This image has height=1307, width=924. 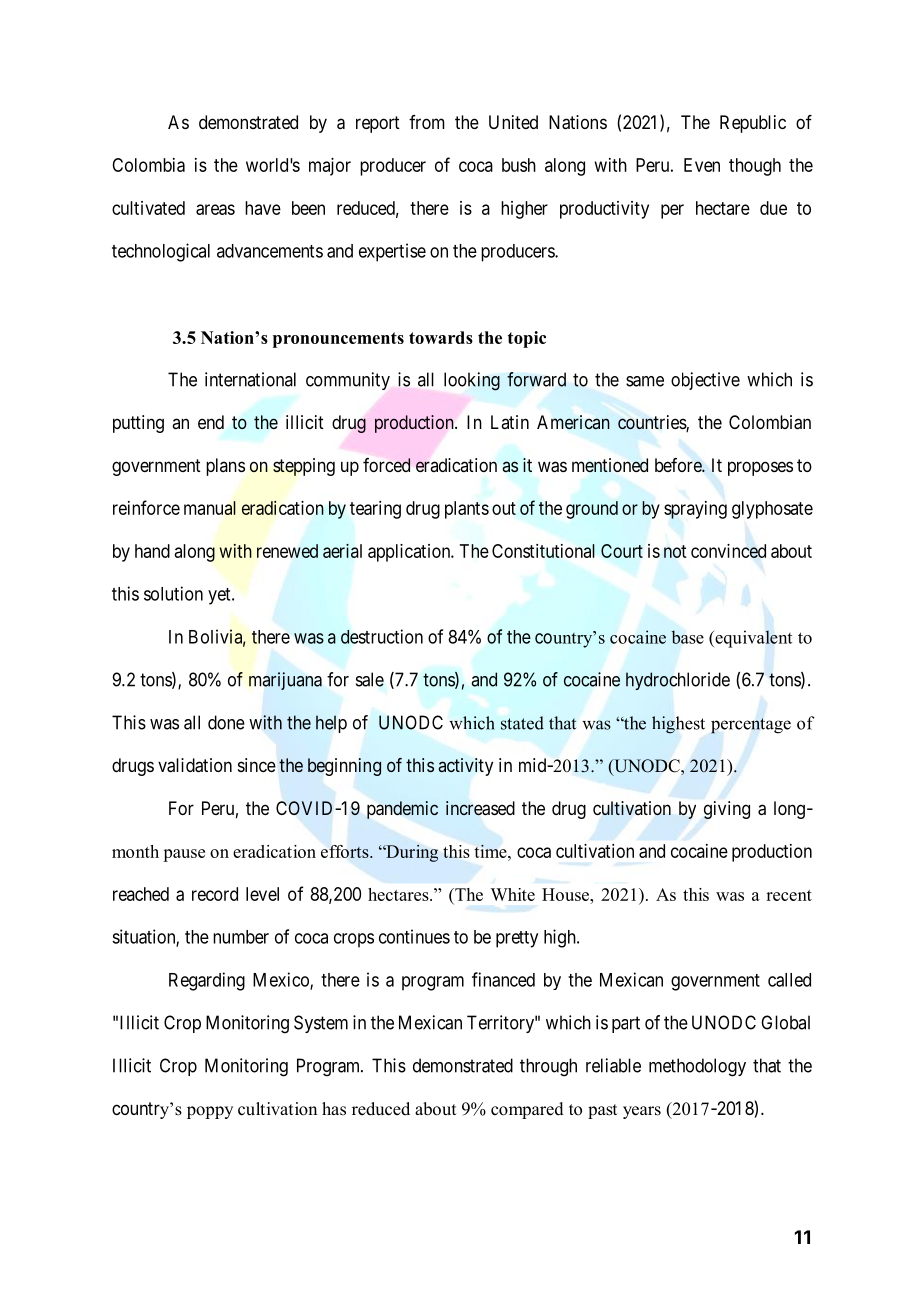 What do you see at coordinates (527, 1110) in the image?
I see `compared` at bounding box center [527, 1110].
